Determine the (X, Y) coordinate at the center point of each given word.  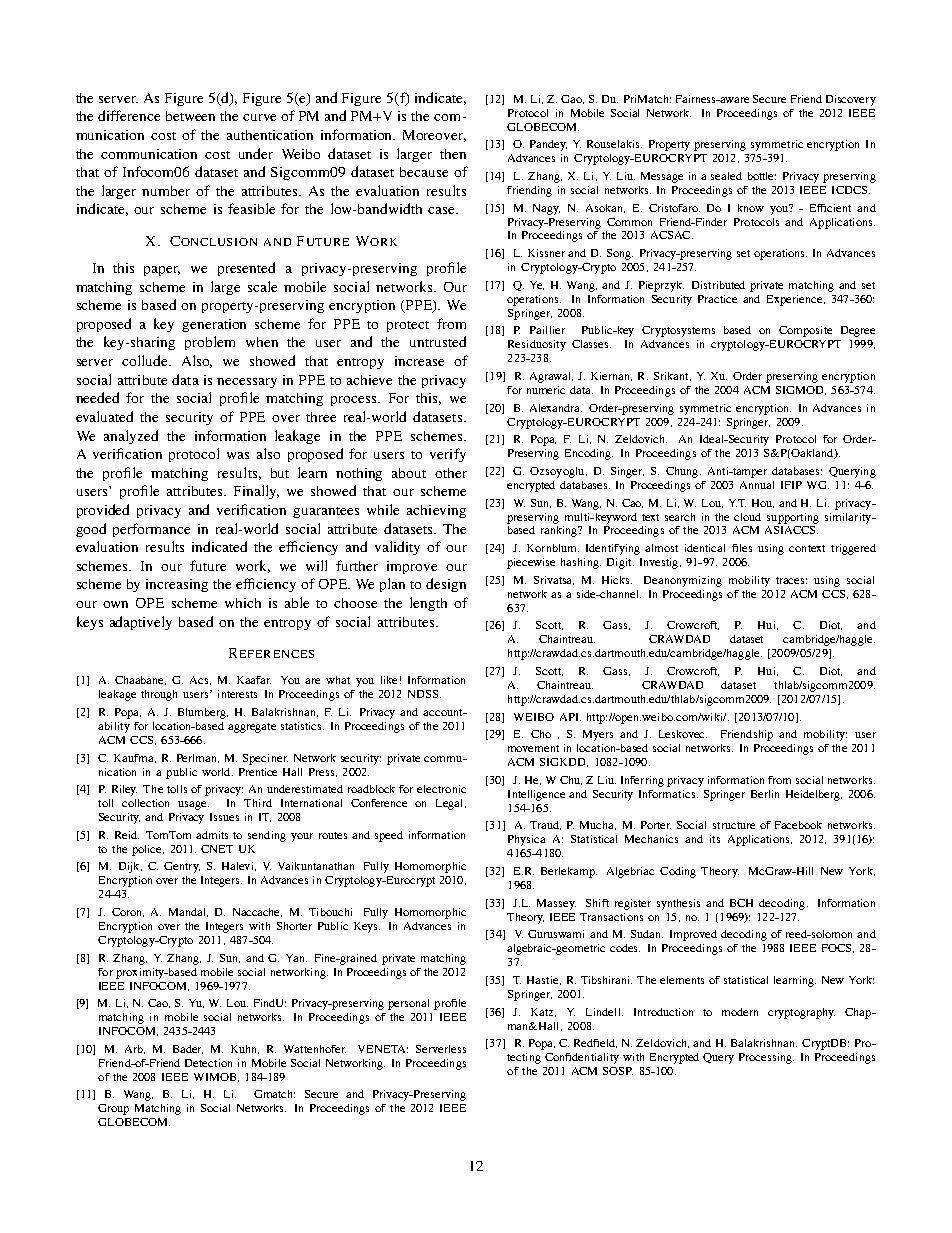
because (424, 172)
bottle (762, 176)
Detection (208, 1063)
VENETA (383, 1049)
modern (740, 1012)
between (190, 116)
